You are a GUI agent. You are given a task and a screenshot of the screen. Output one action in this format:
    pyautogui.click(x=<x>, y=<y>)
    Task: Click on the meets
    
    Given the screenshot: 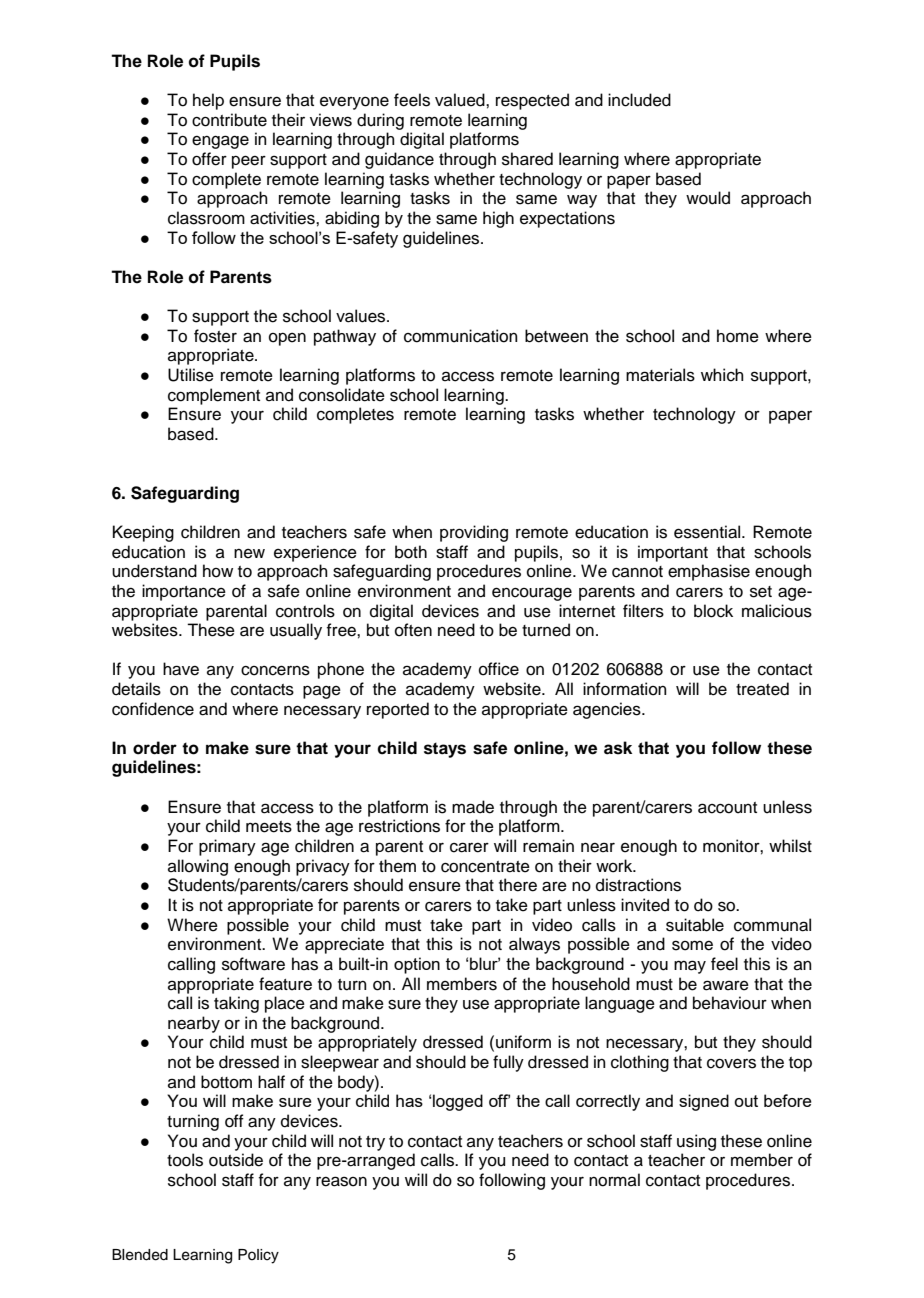 What is the action you would take?
    pyautogui.click(x=269, y=827)
